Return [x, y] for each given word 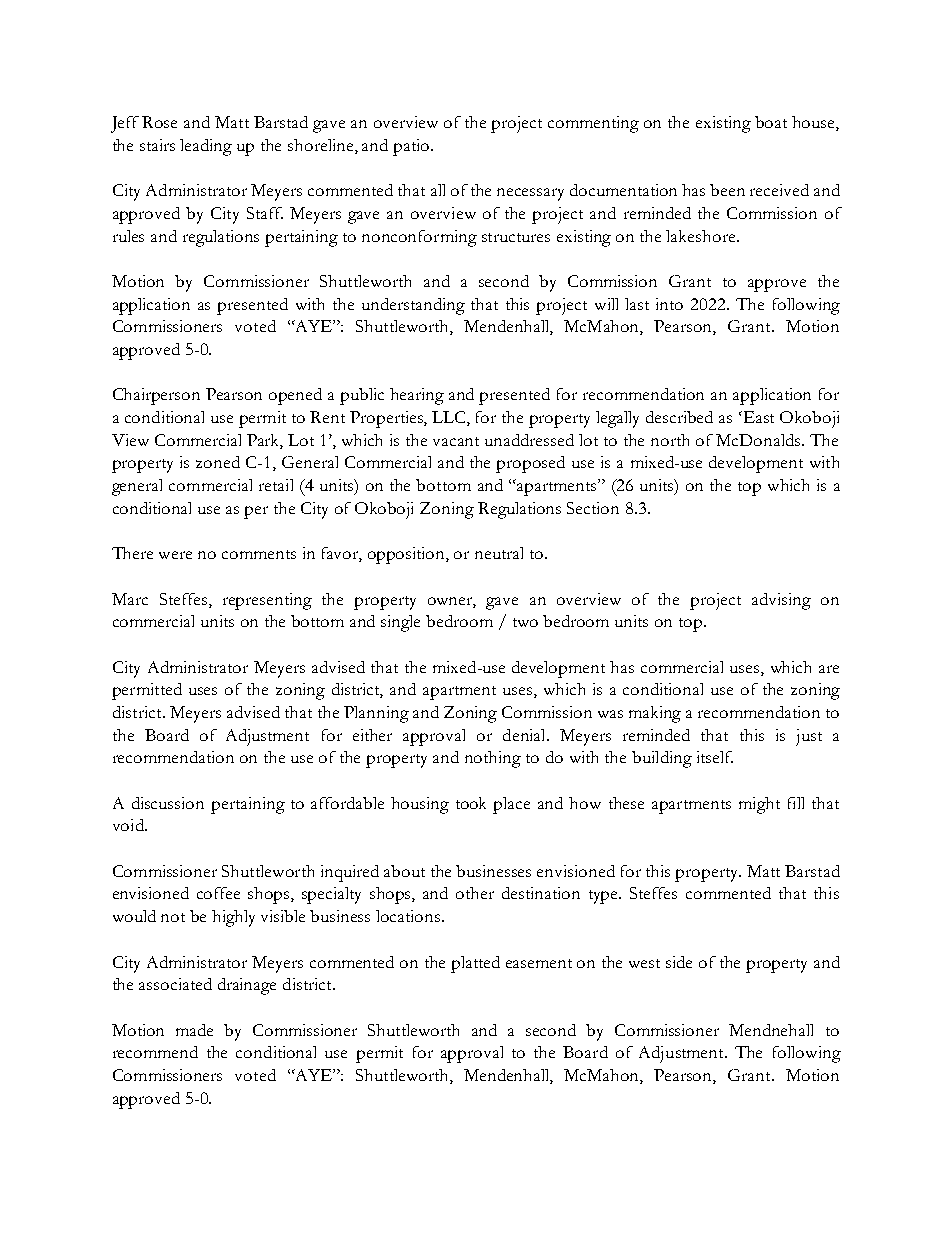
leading [206, 147]
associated [175, 984]
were [175, 555]
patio [412, 147]
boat [771, 122]
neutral [499, 553]
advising [781, 601]
